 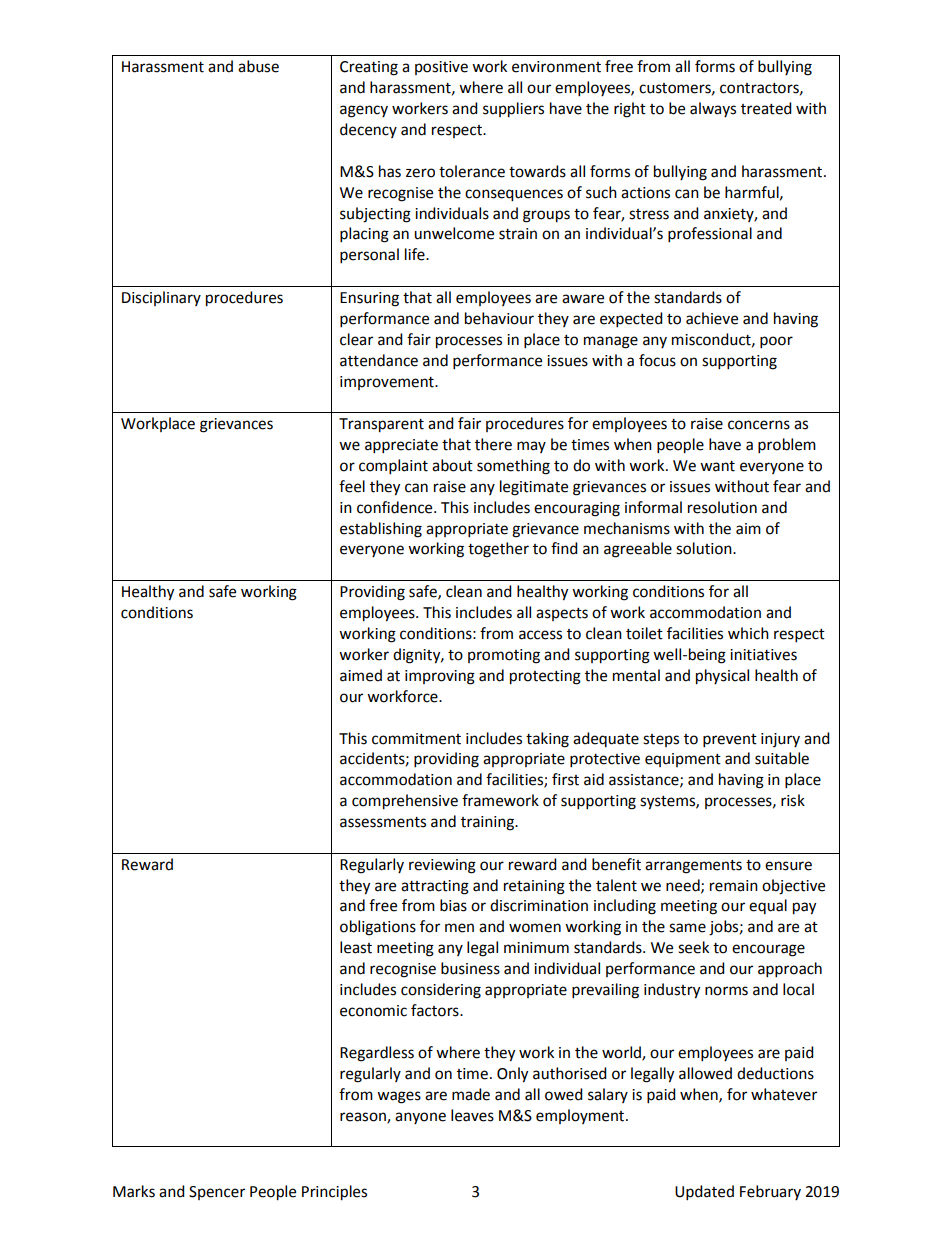 I want to click on training, so click(x=488, y=823).
